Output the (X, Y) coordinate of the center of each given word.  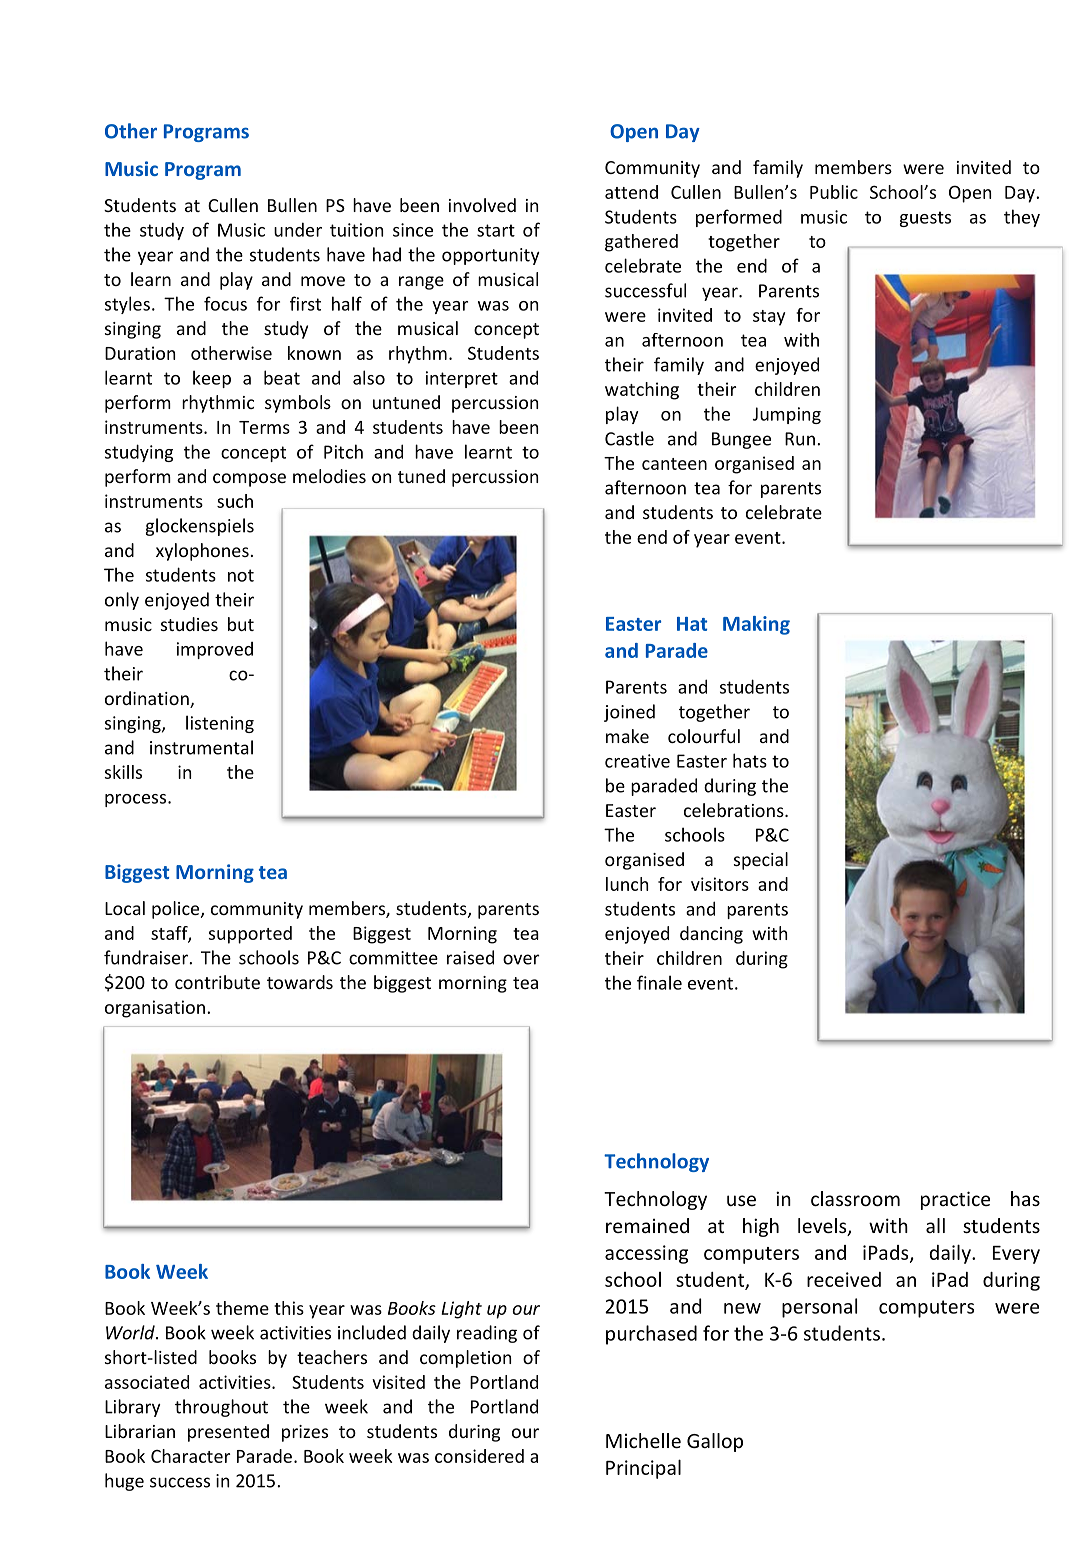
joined (629, 713)
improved (215, 650)
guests (925, 219)
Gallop (715, 1442)
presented (228, 1433)
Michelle (643, 1440)
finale (659, 982)
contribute (217, 982)
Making (756, 625)
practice (955, 1200)
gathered (641, 243)
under (298, 229)
